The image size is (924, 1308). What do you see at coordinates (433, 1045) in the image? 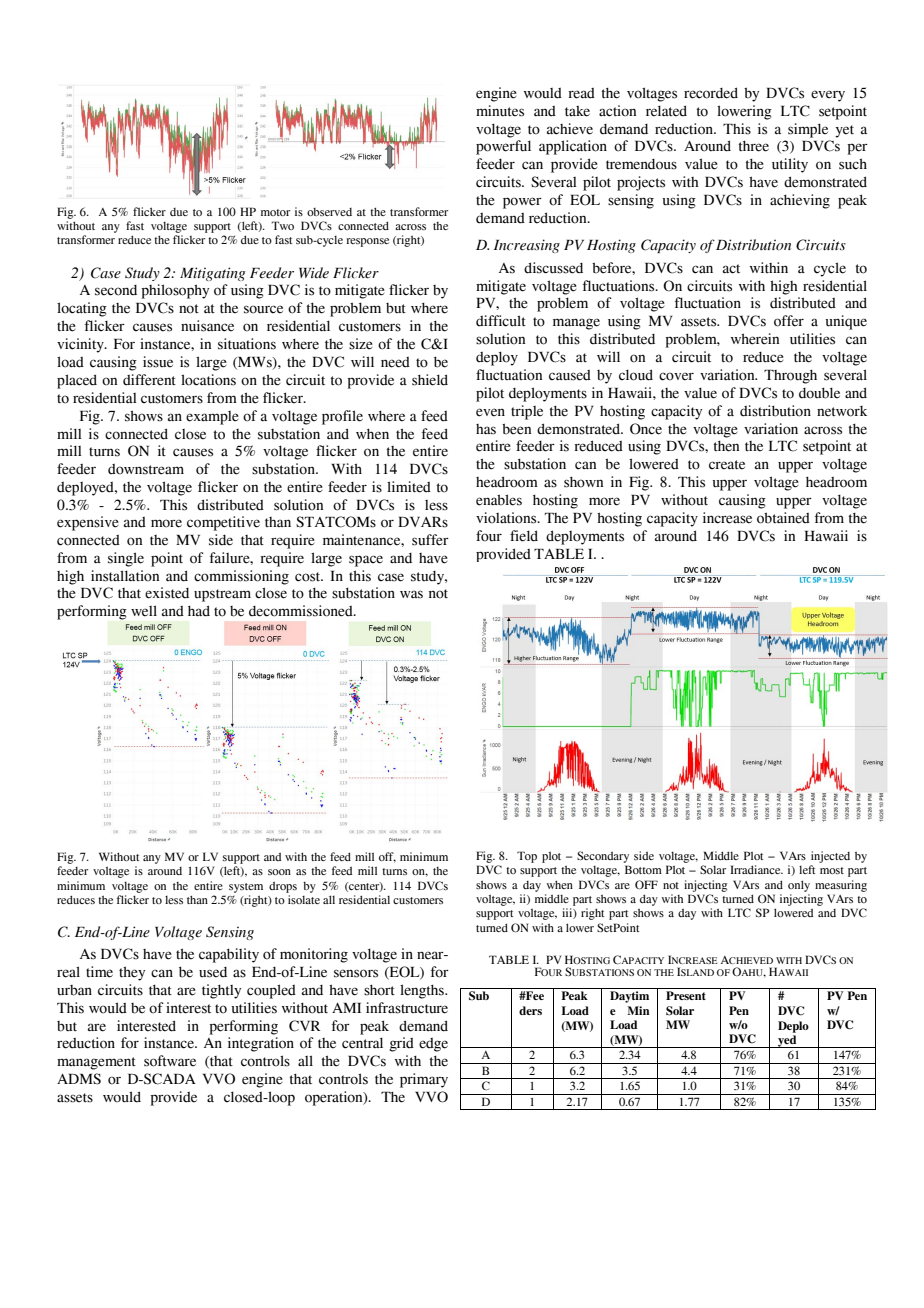
I see `edge` at bounding box center [433, 1045].
